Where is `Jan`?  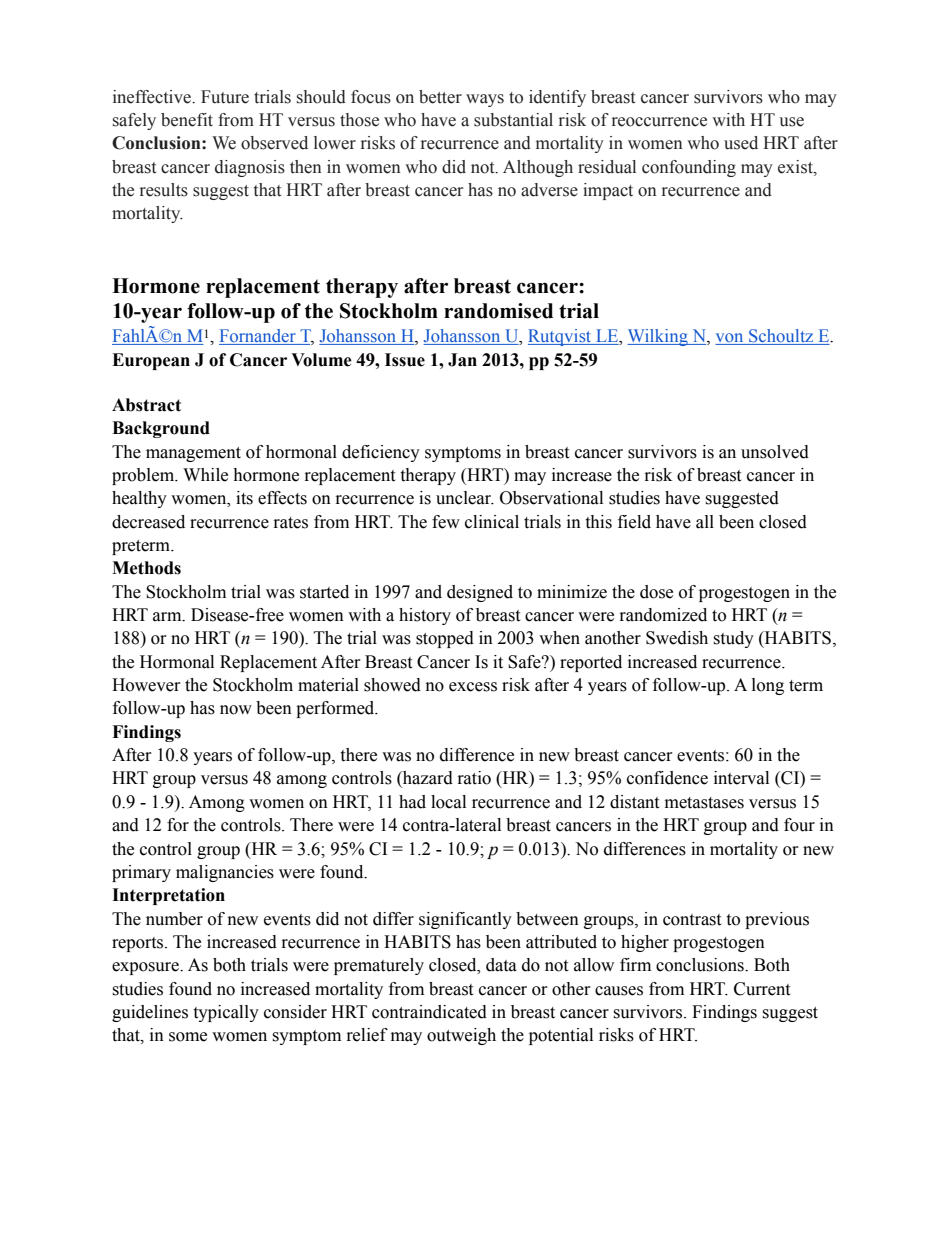 Jan is located at coordinates (462, 360).
